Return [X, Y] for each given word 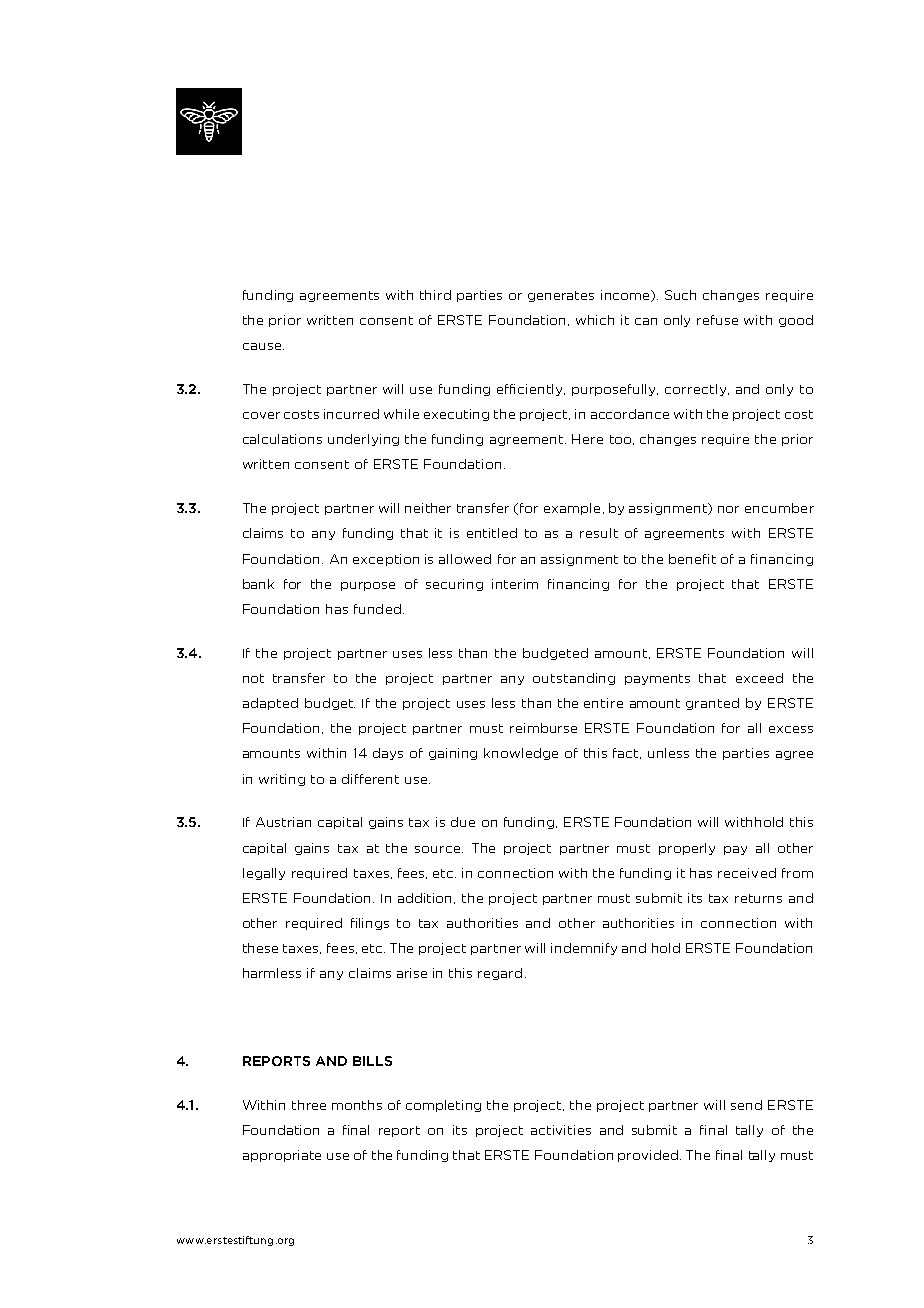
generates [561, 296]
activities [561, 1130]
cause [263, 346]
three [309, 1105]
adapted [270, 704]
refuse [717, 320]
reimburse [543, 728]
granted [712, 704]
